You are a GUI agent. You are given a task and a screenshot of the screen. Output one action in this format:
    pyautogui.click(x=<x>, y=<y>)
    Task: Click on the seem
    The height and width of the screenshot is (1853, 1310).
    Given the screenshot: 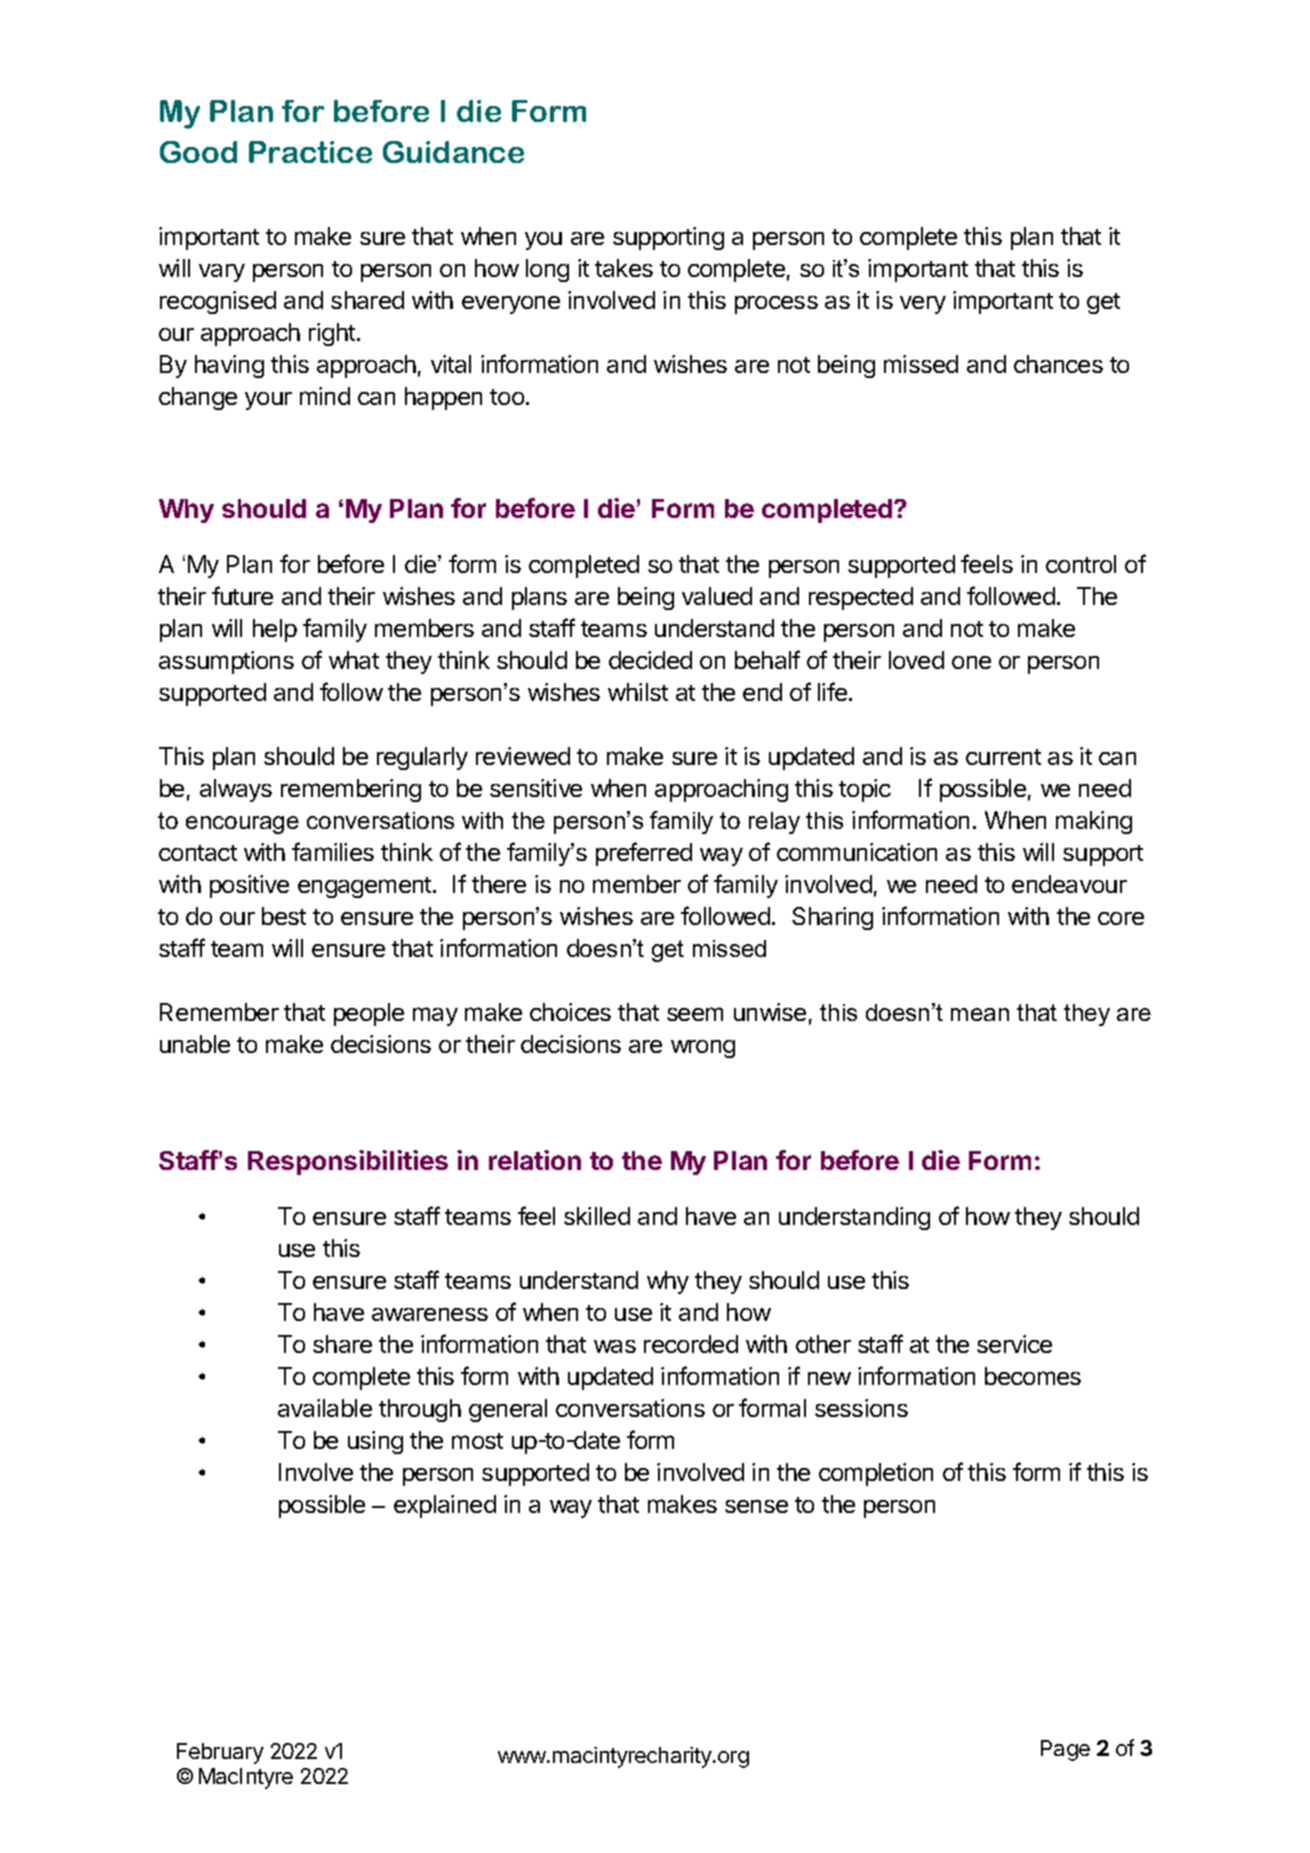 What is the action you would take?
    pyautogui.click(x=695, y=1014)
